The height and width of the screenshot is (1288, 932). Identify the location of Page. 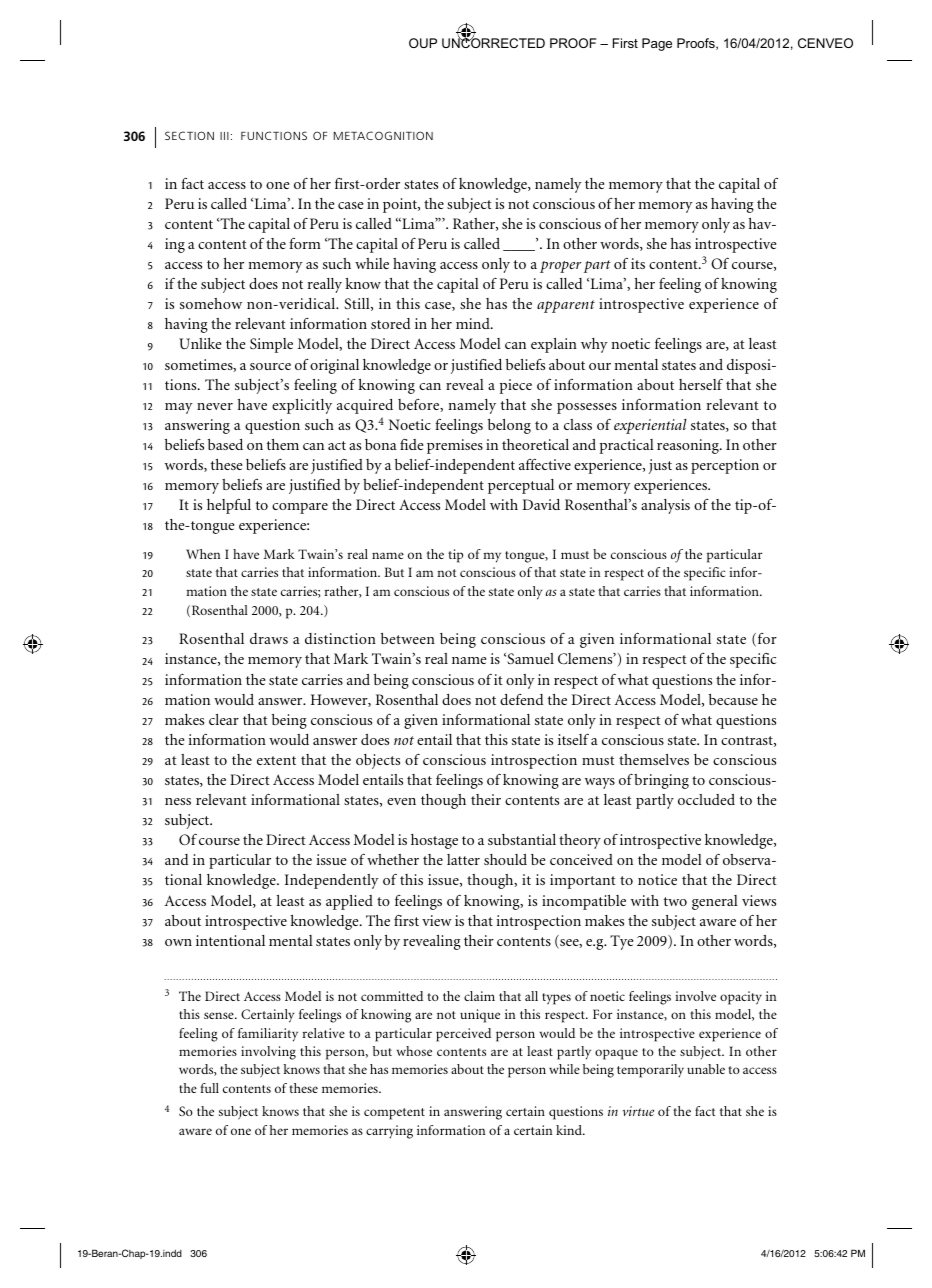
(657, 44).
